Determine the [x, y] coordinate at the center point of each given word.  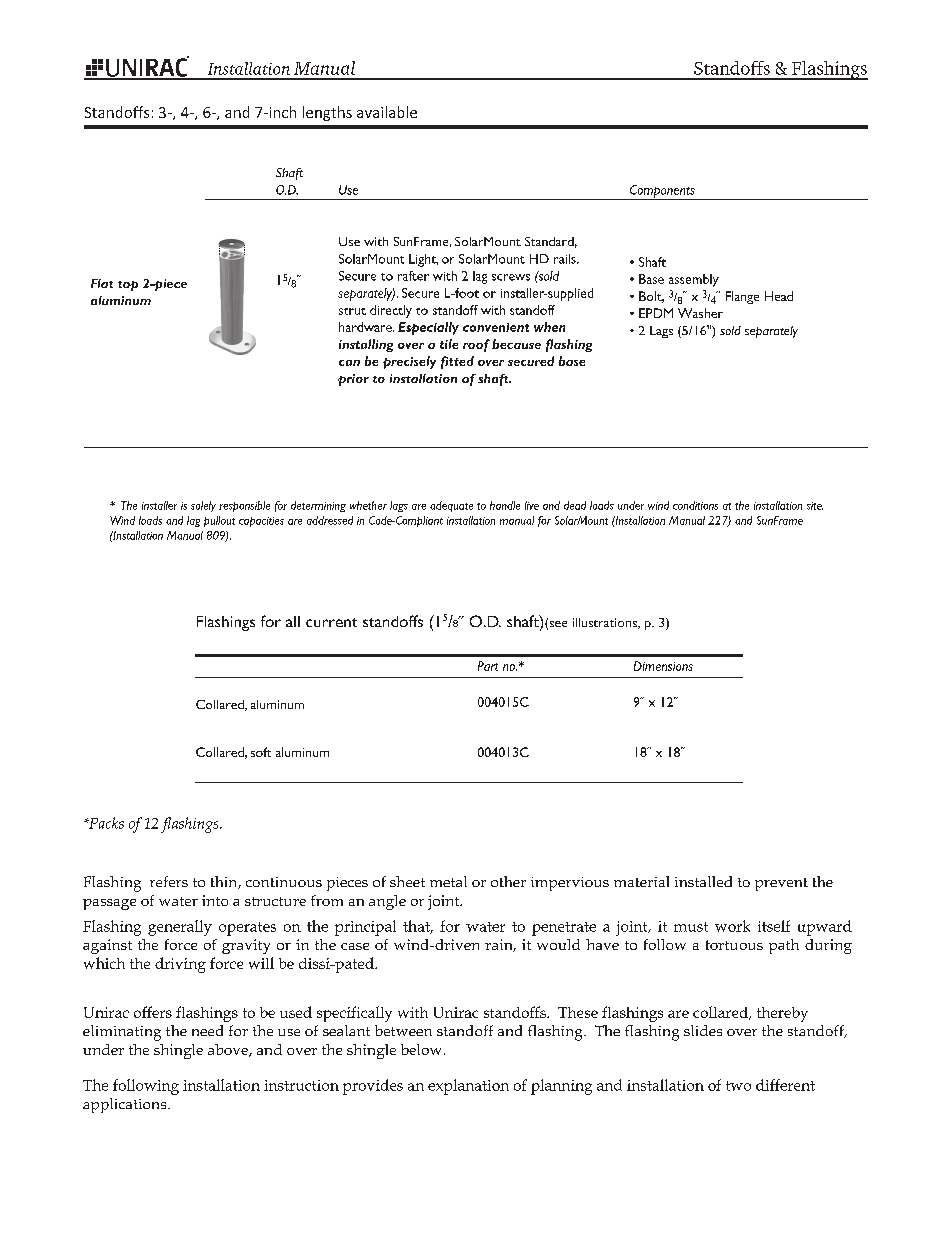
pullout [219, 521]
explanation [468, 1087]
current [331, 622]
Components [662, 192]
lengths [327, 113]
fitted [457, 362]
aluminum [121, 300]
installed [703, 881]
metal [448, 881]
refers [169, 881]
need [207, 1030]
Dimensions [663, 666]
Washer [700, 313]
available [387, 112]
